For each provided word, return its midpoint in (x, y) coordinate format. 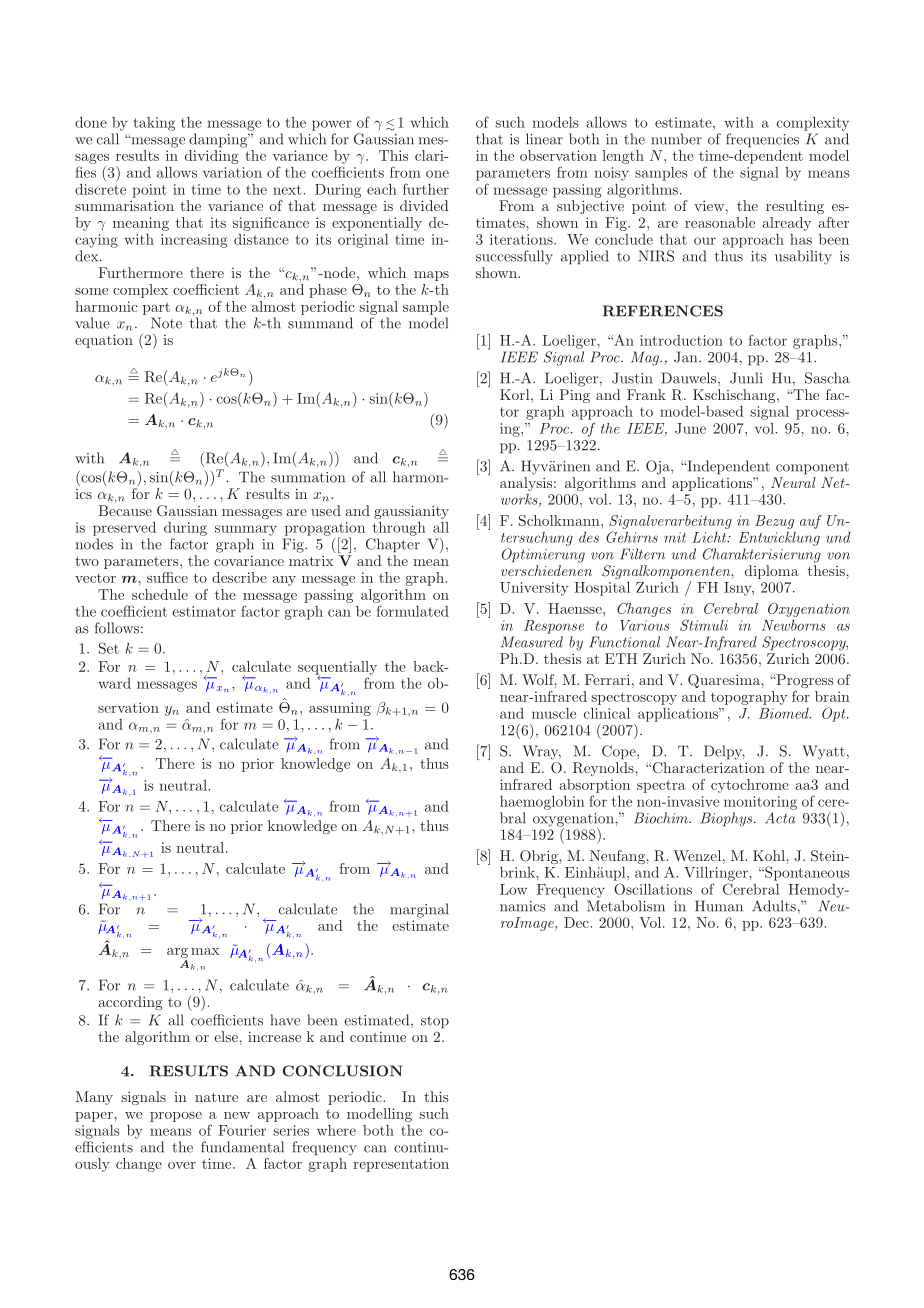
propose (176, 1117)
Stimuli (704, 625)
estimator (204, 611)
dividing (212, 157)
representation (401, 1165)
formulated (412, 611)
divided (424, 205)
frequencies (762, 140)
